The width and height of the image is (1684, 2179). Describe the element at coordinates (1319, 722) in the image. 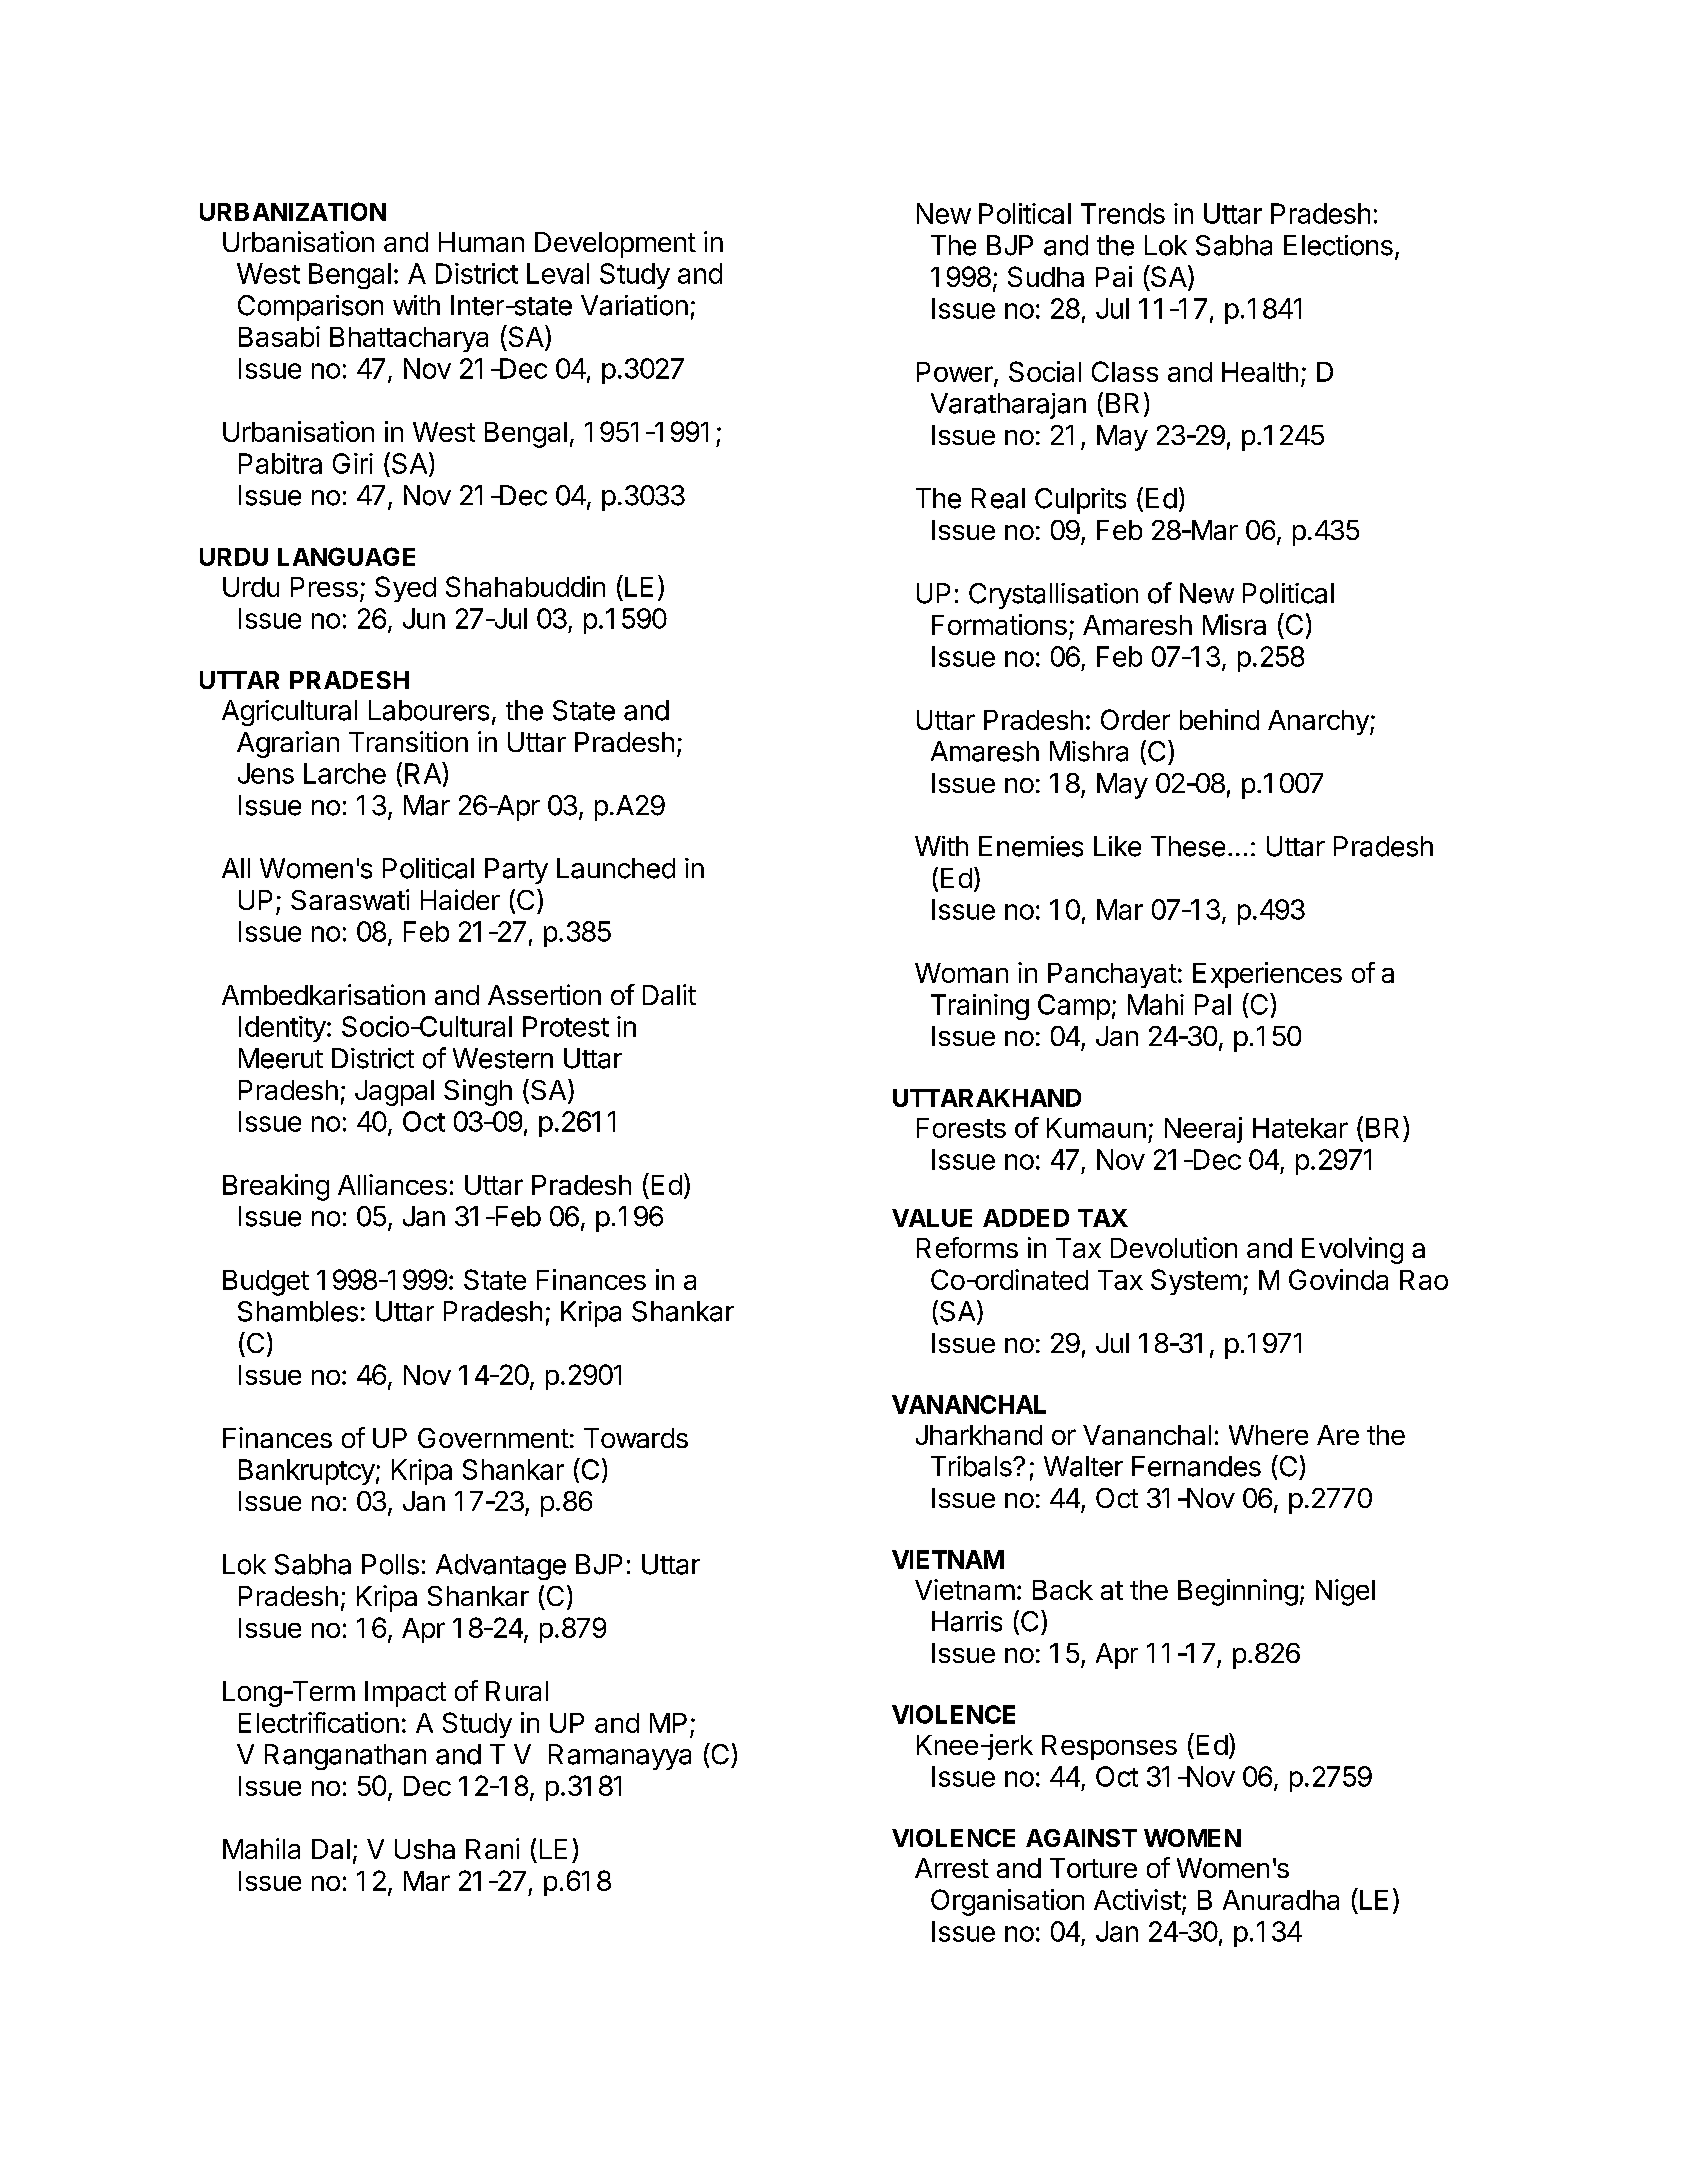

I see `Anarchy` at that location.
